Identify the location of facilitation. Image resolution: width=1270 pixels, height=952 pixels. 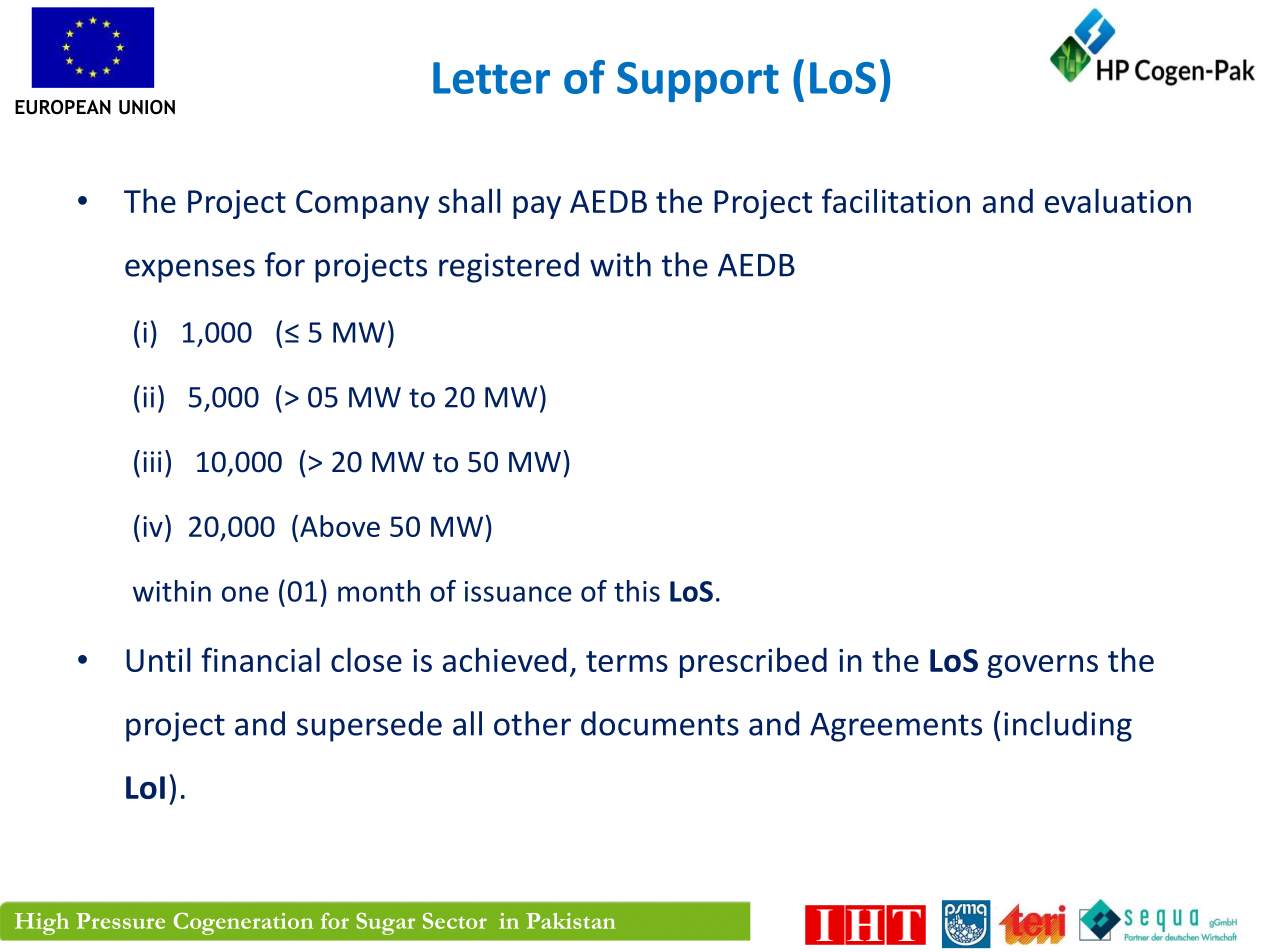
(896, 200).
